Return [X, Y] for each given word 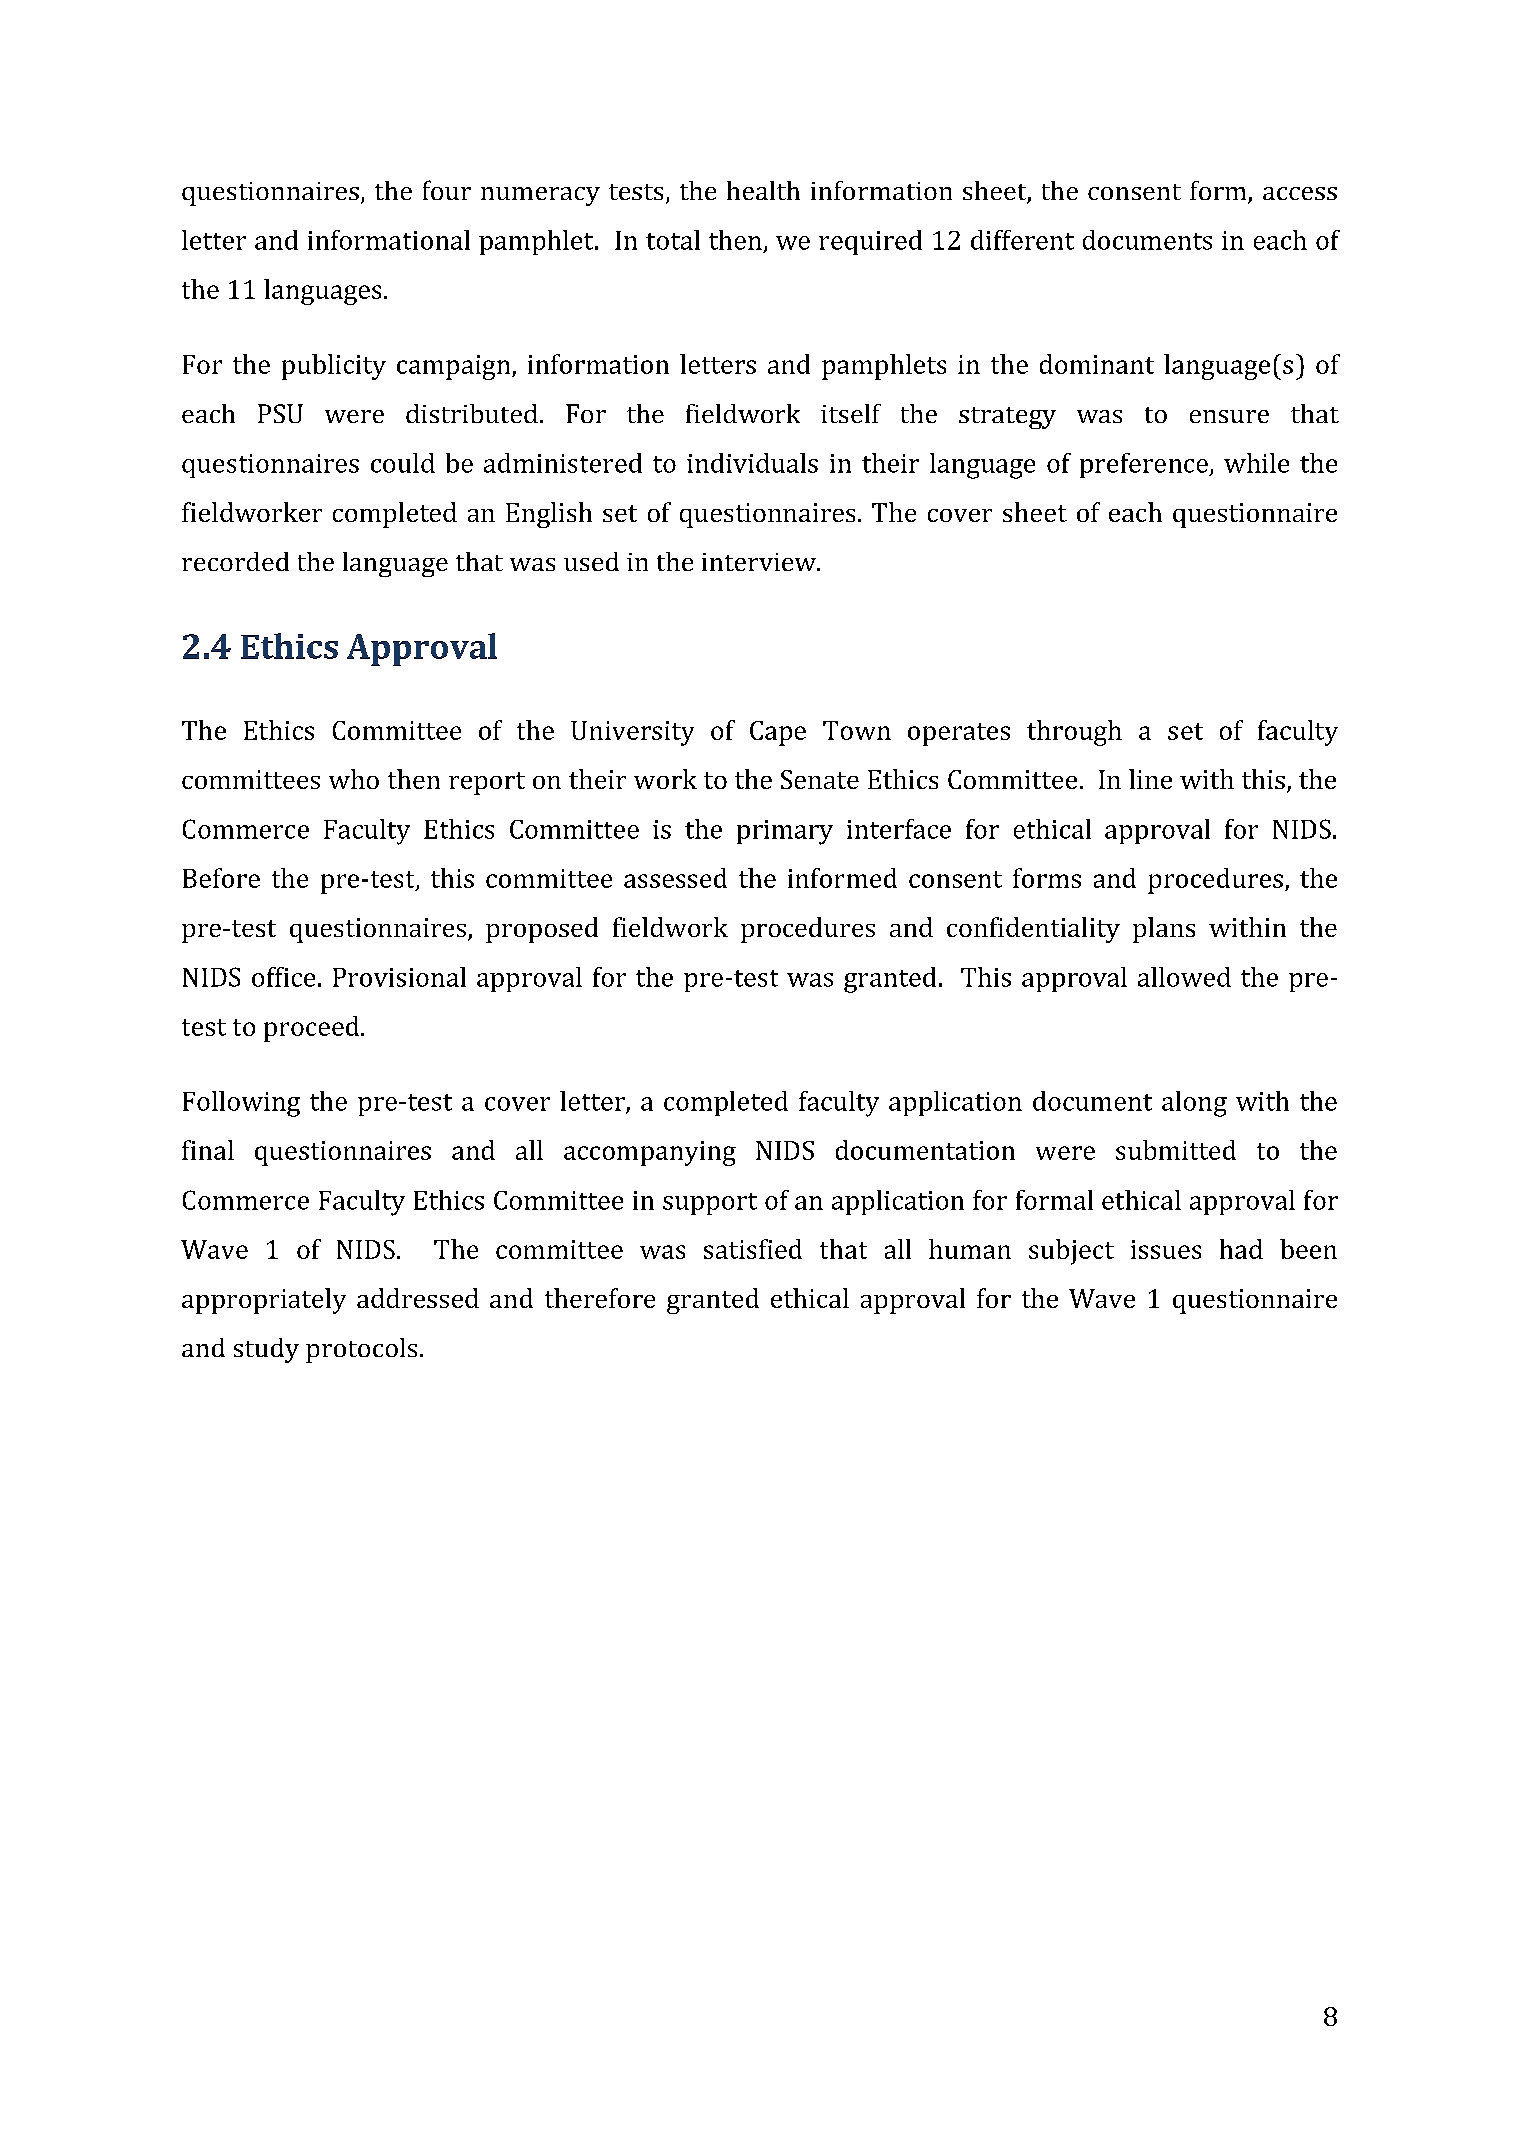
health [763, 190]
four [447, 190]
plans [1164, 930]
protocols [361, 1350]
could [403, 463]
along [1194, 1104]
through [1074, 733]
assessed [675, 878]
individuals [752, 463]
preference [1145, 465]
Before [221, 878]
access [1300, 193]
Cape [778, 733]
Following [241, 1104]
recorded [235, 561]
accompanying [650, 1153]
